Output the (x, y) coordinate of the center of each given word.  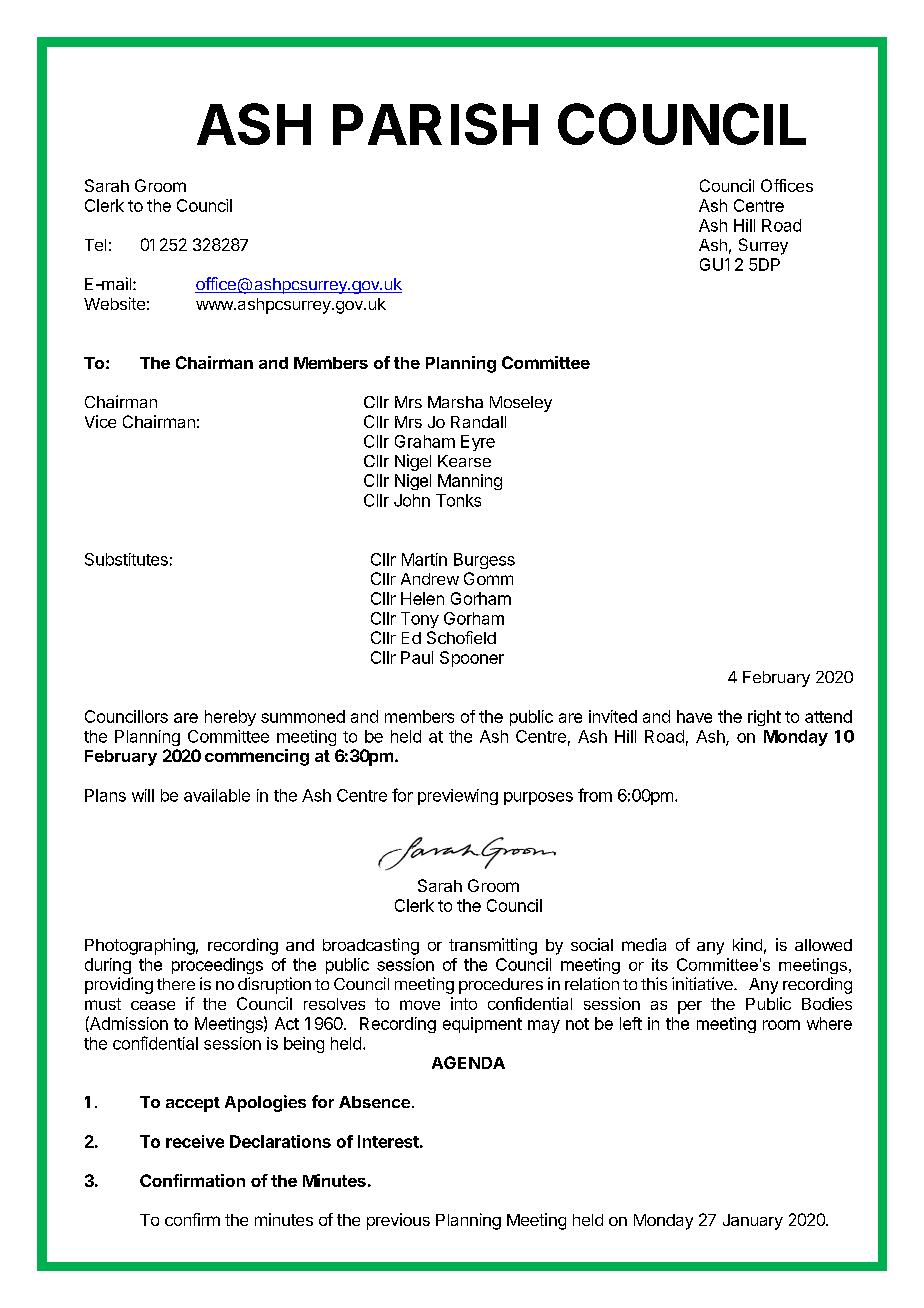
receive (195, 1141)
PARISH (435, 124)
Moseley (521, 404)
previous (398, 1221)
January (753, 1222)
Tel (95, 245)
